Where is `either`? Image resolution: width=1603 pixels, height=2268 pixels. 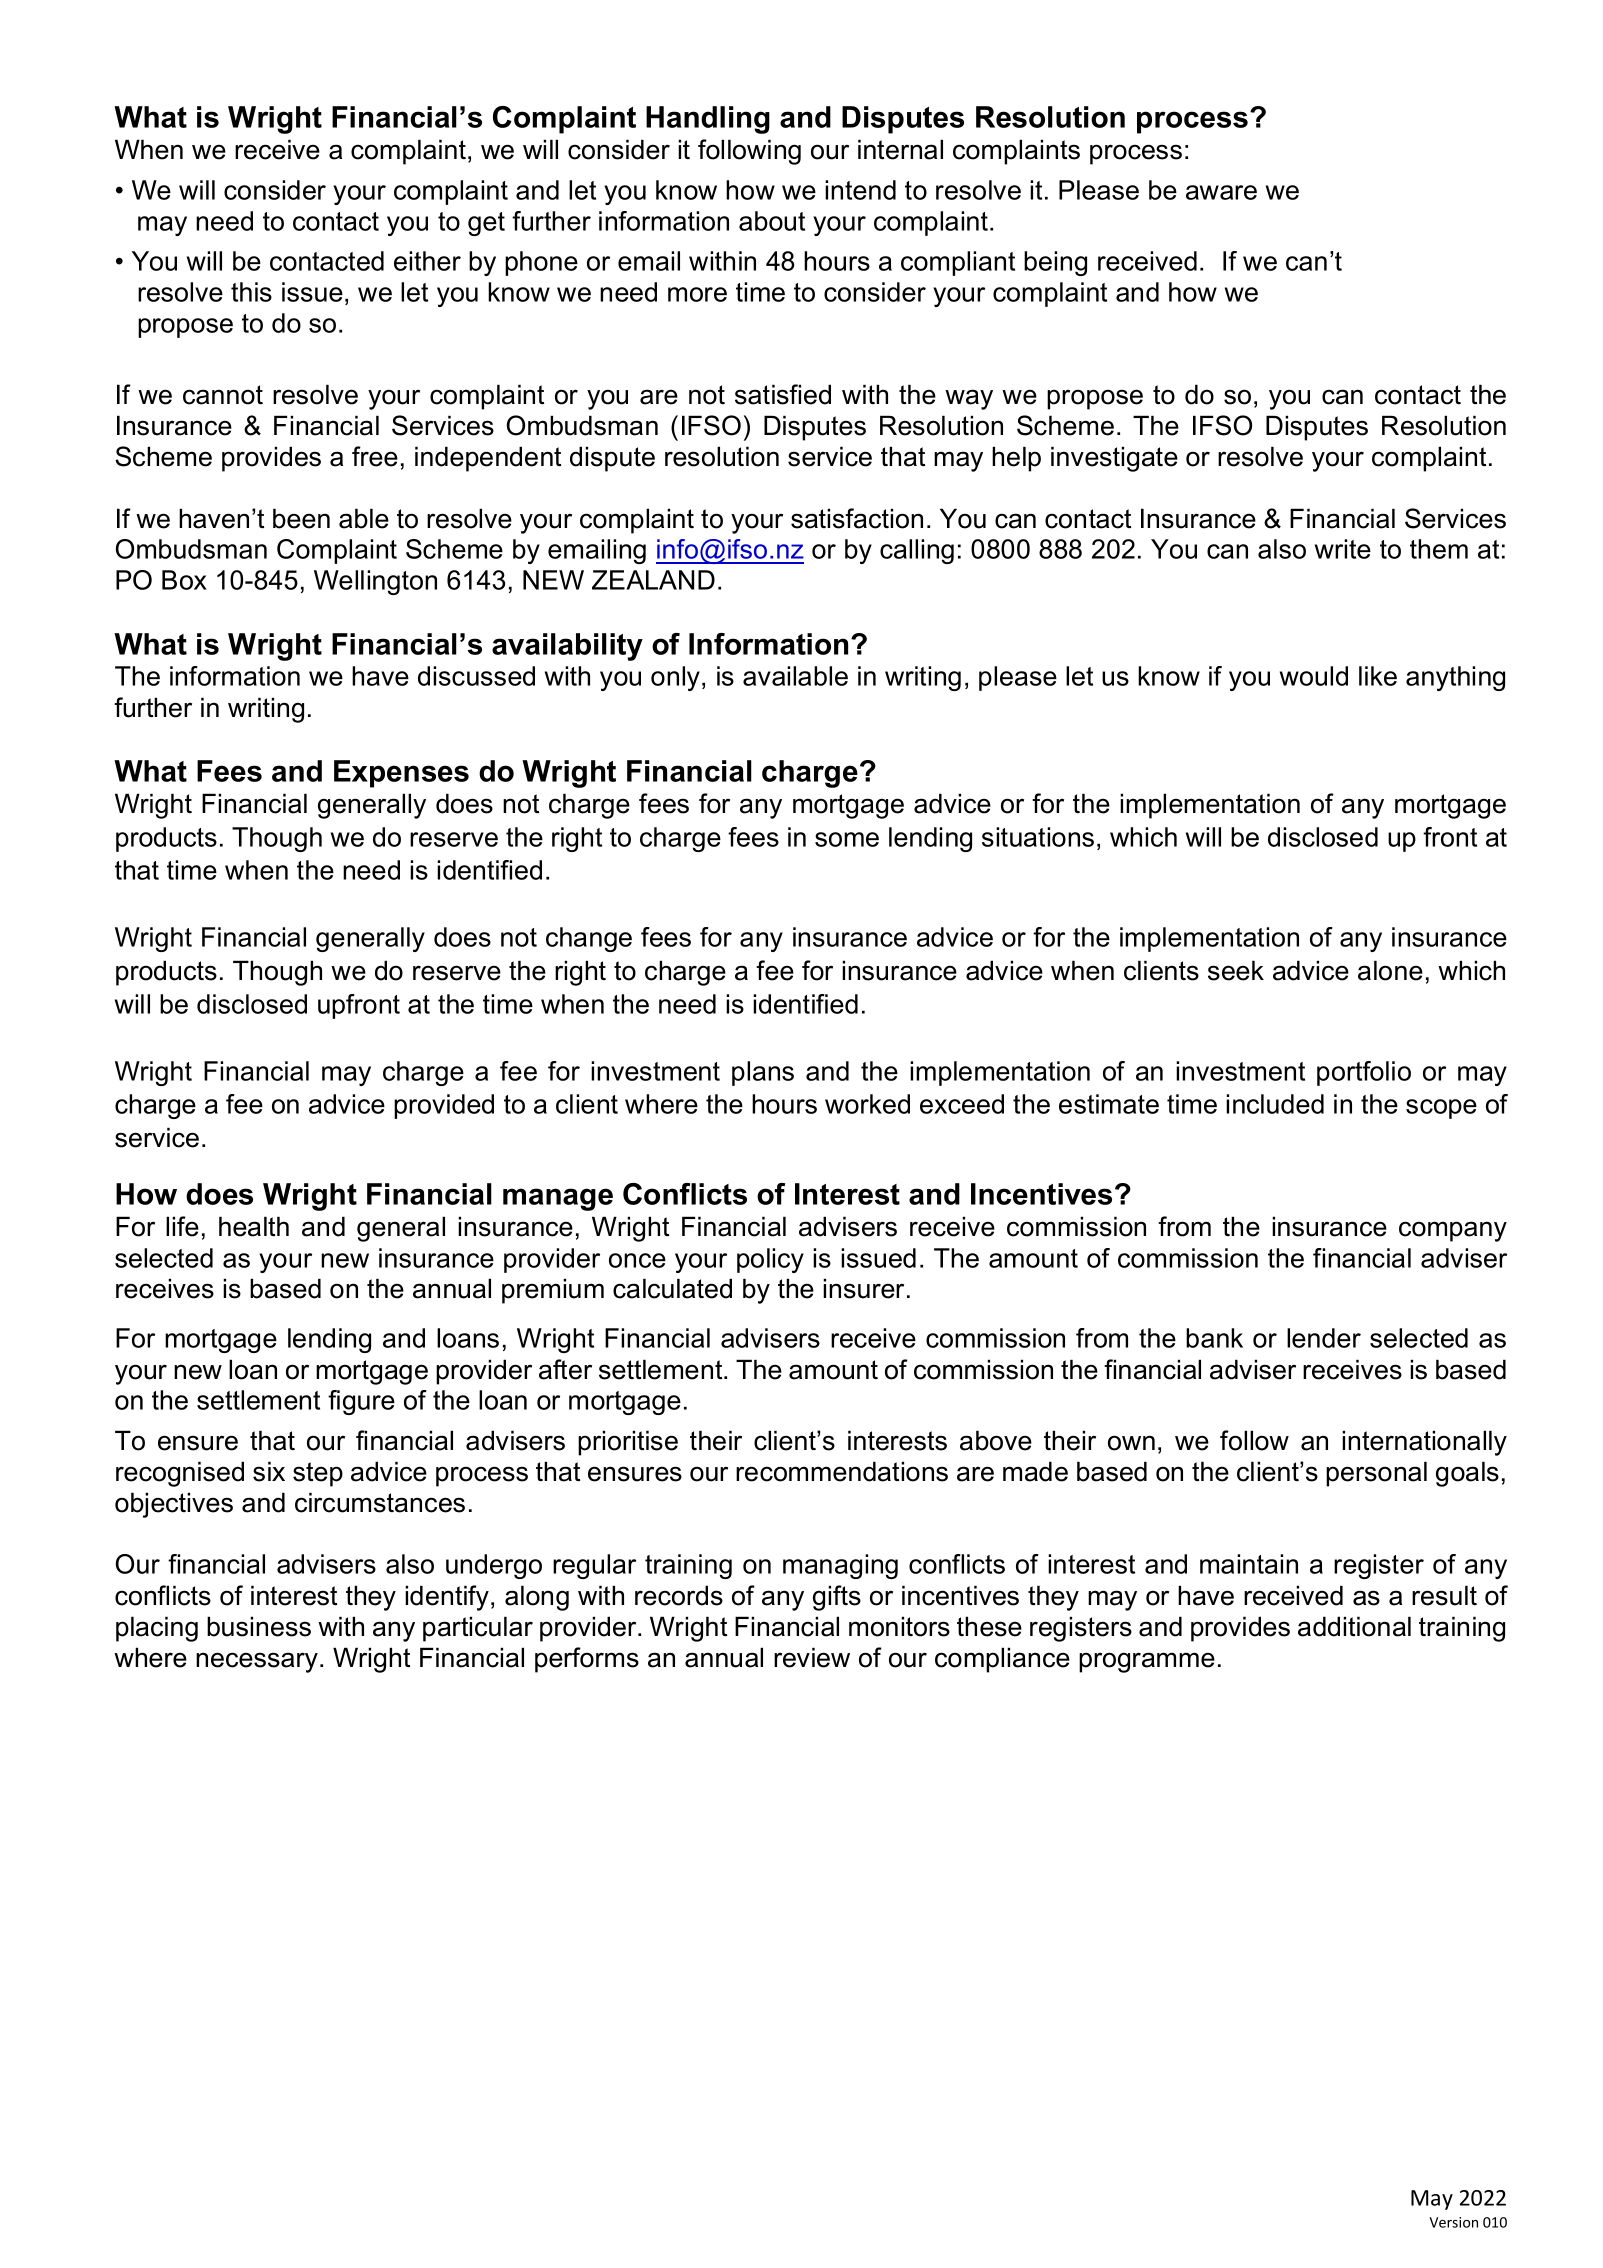
either is located at coordinates (427, 261).
